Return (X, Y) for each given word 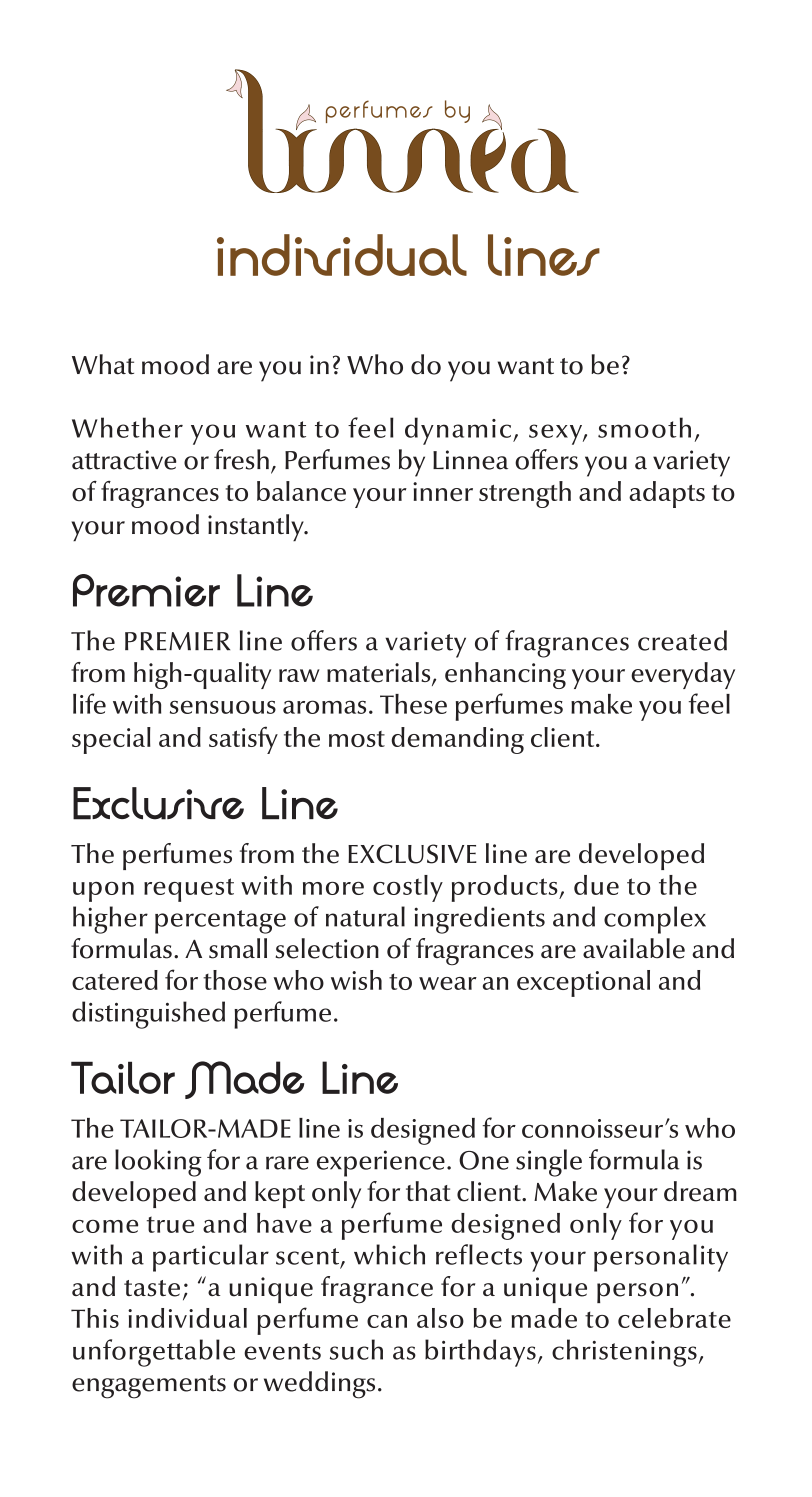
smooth (644, 427)
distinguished (148, 1015)
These (413, 704)
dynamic (459, 431)
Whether (127, 427)
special (111, 740)
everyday (683, 675)
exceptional (583, 983)
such (356, 1349)
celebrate (674, 1318)
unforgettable (154, 1353)
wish (356, 980)
